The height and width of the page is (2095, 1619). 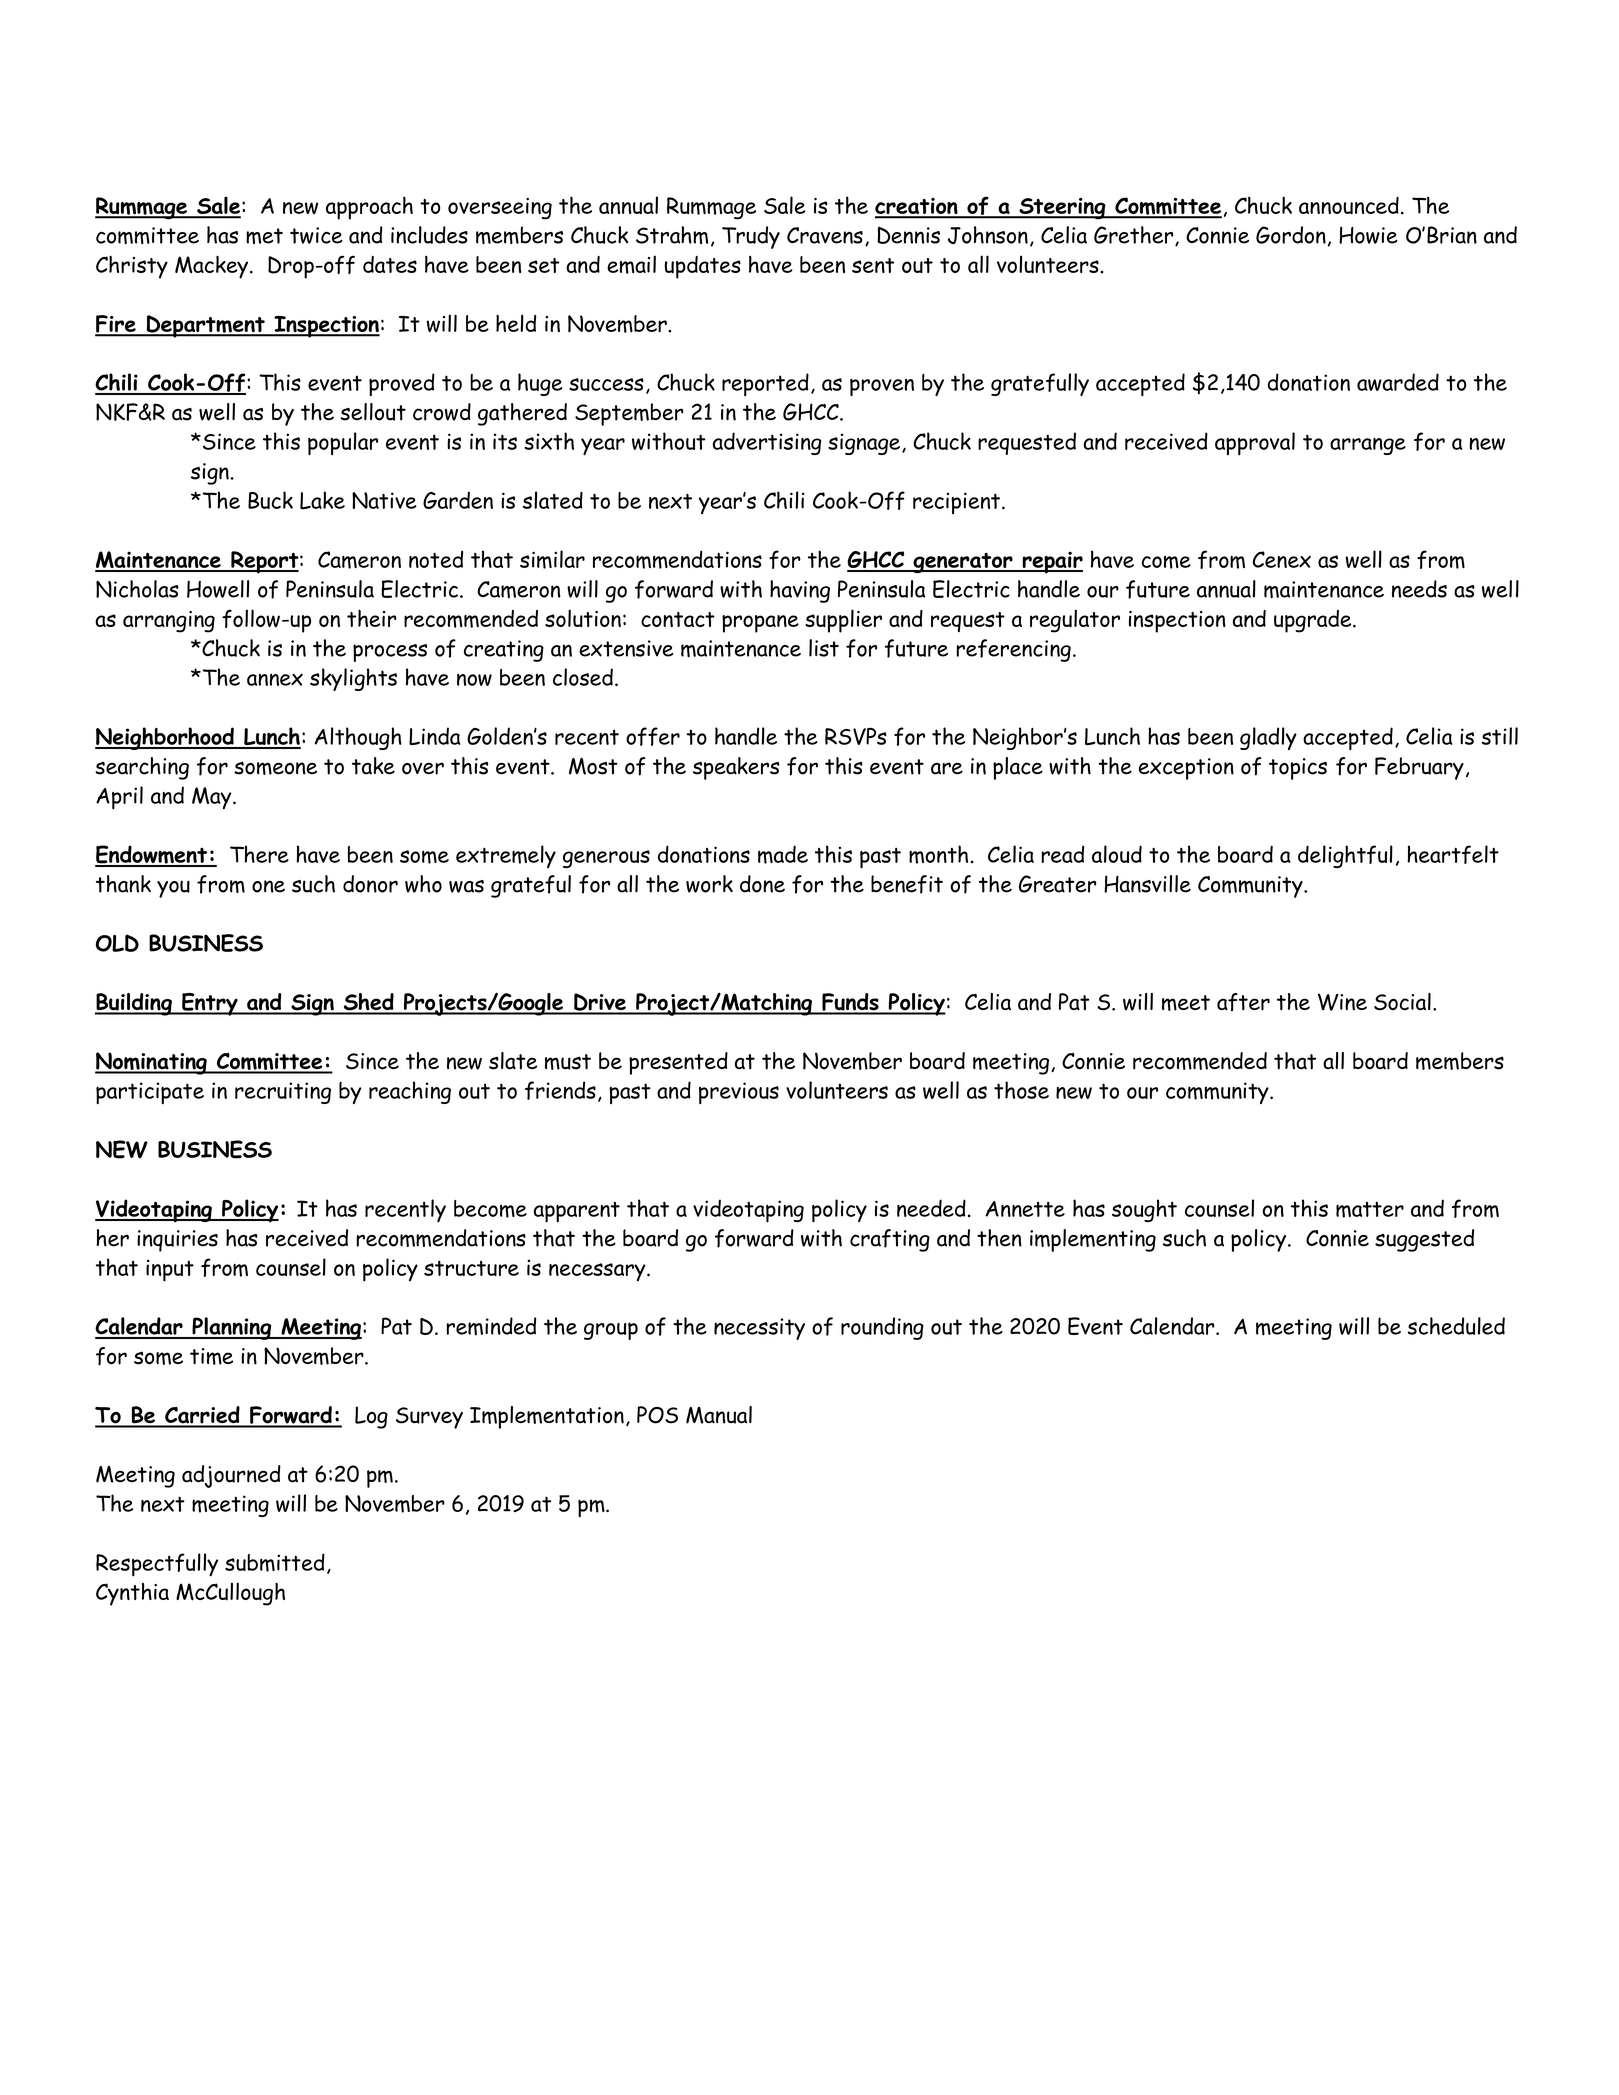 What do you see at coordinates (275, 1562) in the page?
I see `submitted` at bounding box center [275, 1562].
